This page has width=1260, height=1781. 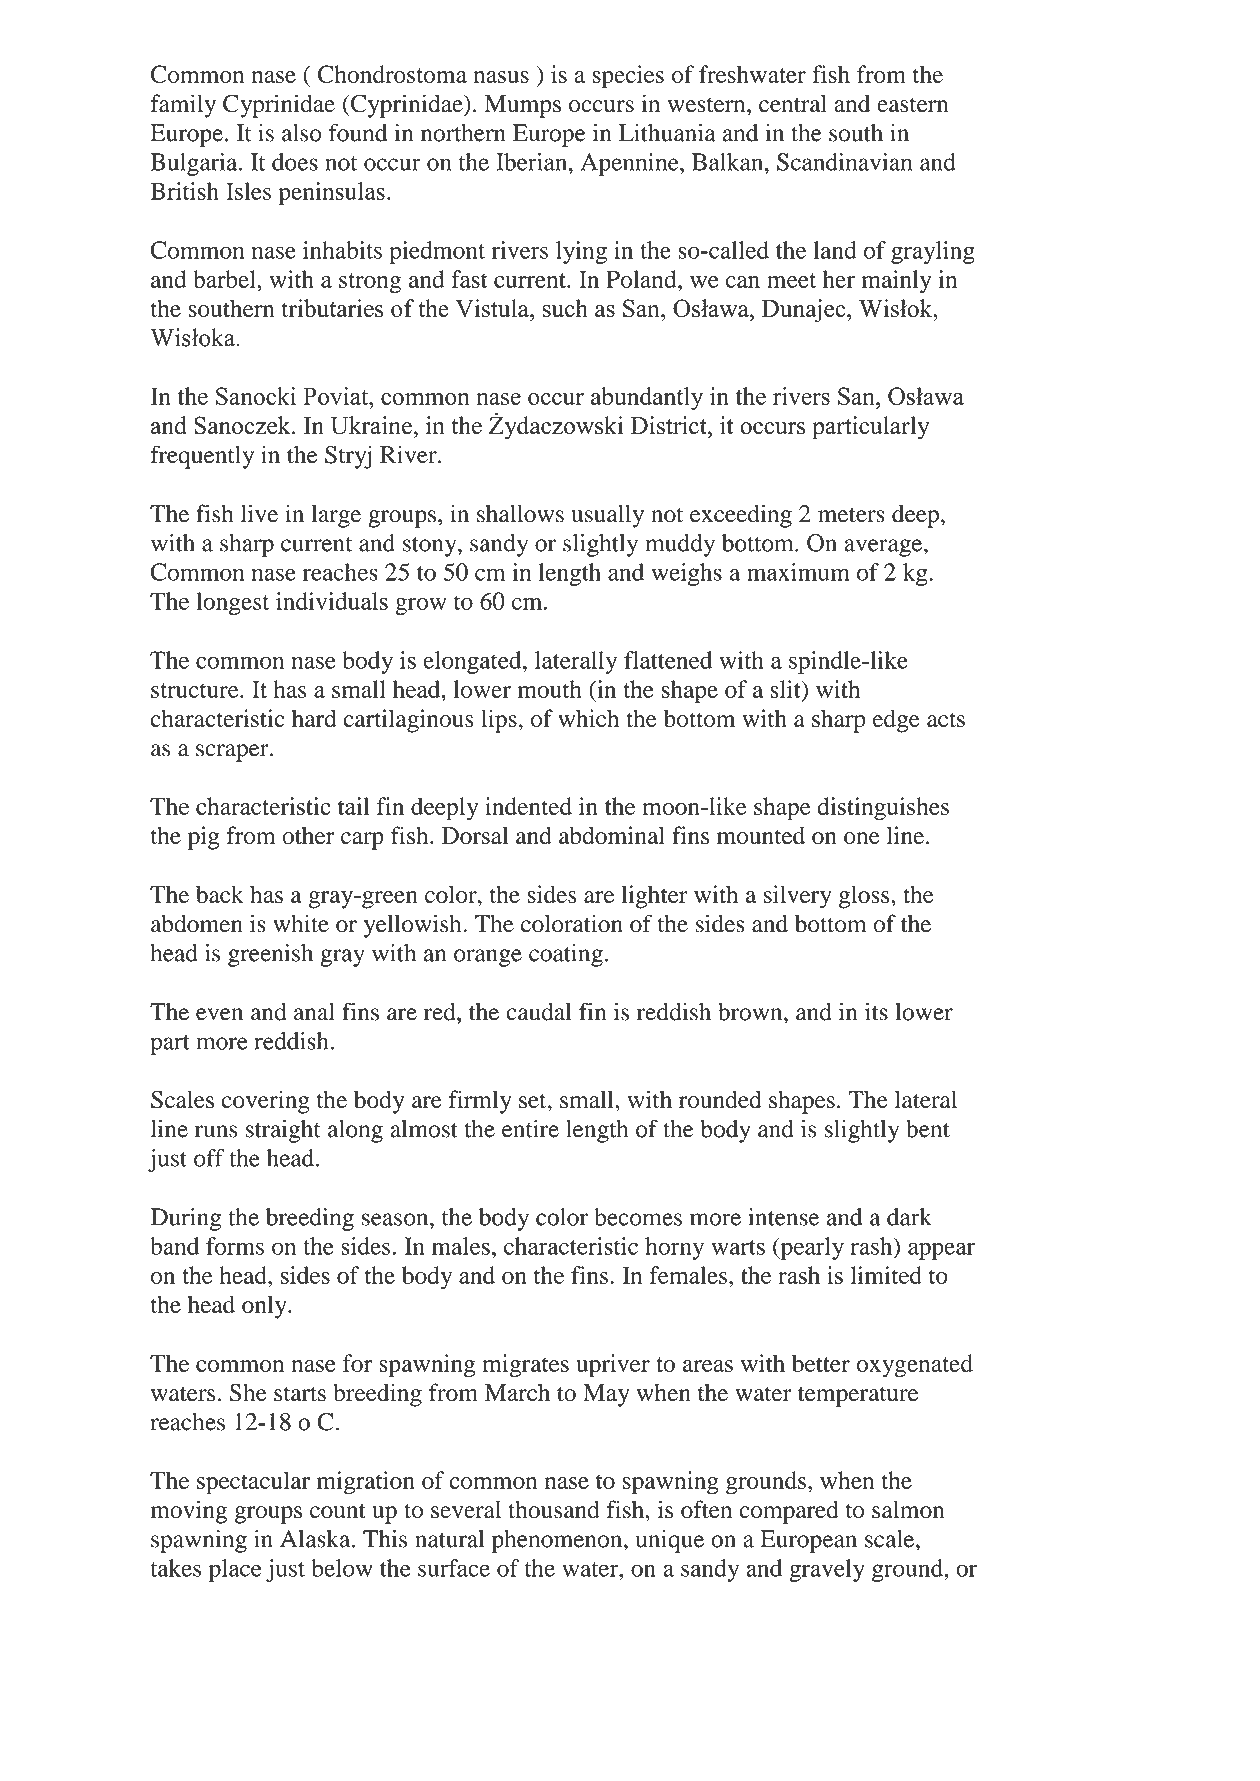 What do you see at coordinates (253, 1483) in the page?
I see `spectacular` at bounding box center [253, 1483].
